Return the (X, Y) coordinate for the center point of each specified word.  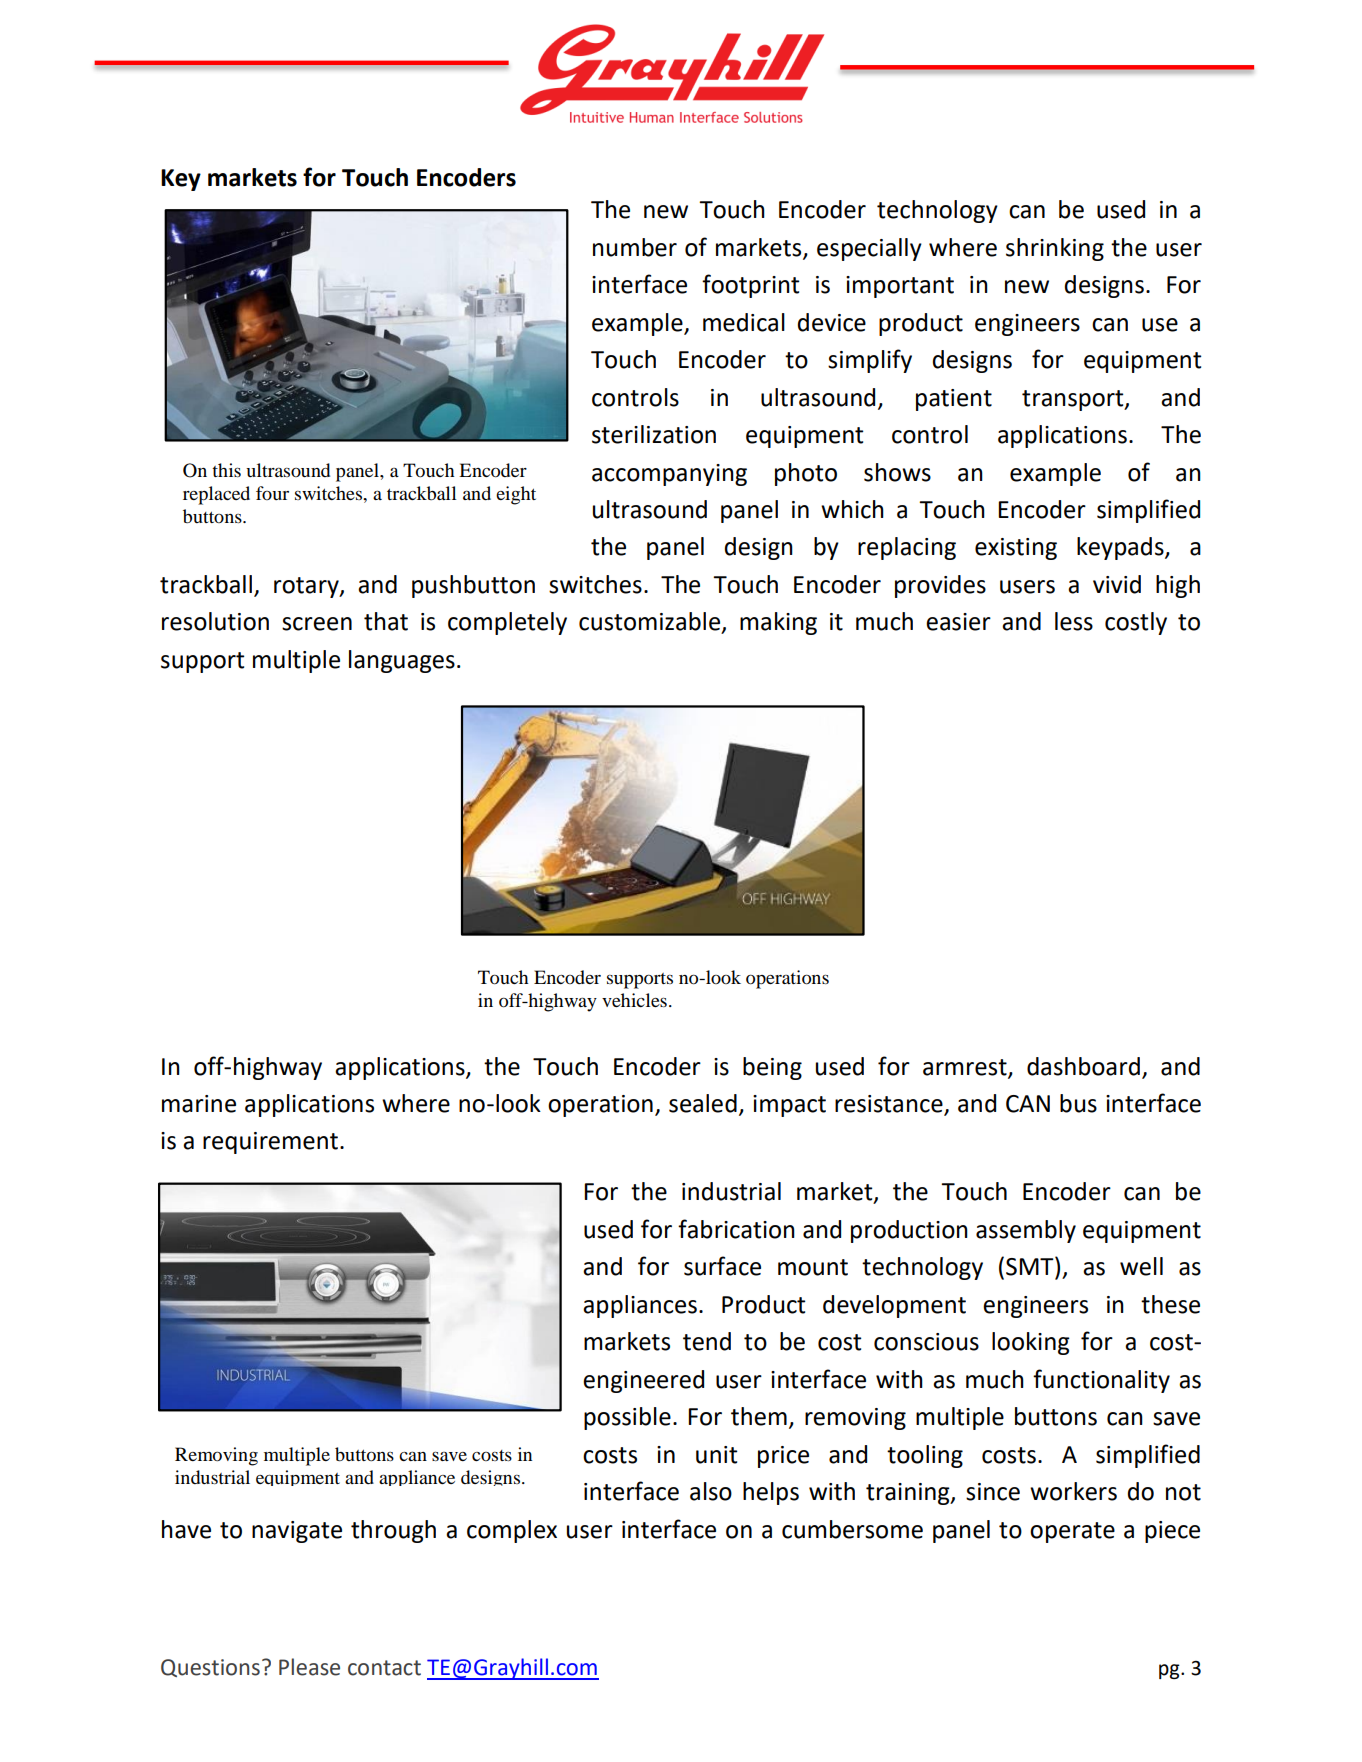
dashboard (1083, 1066)
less (1074, 621)
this (226, 470)
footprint (750, 286)
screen (317, 624)
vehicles (634, 1000)
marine (199, 1104)
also (711, 1491)
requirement (270, 1143)
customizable (651, 622)
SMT (1031, 1266)
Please (309, 1667)
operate (1072, 1532)
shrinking (1055, 249)
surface (722, 1266)
